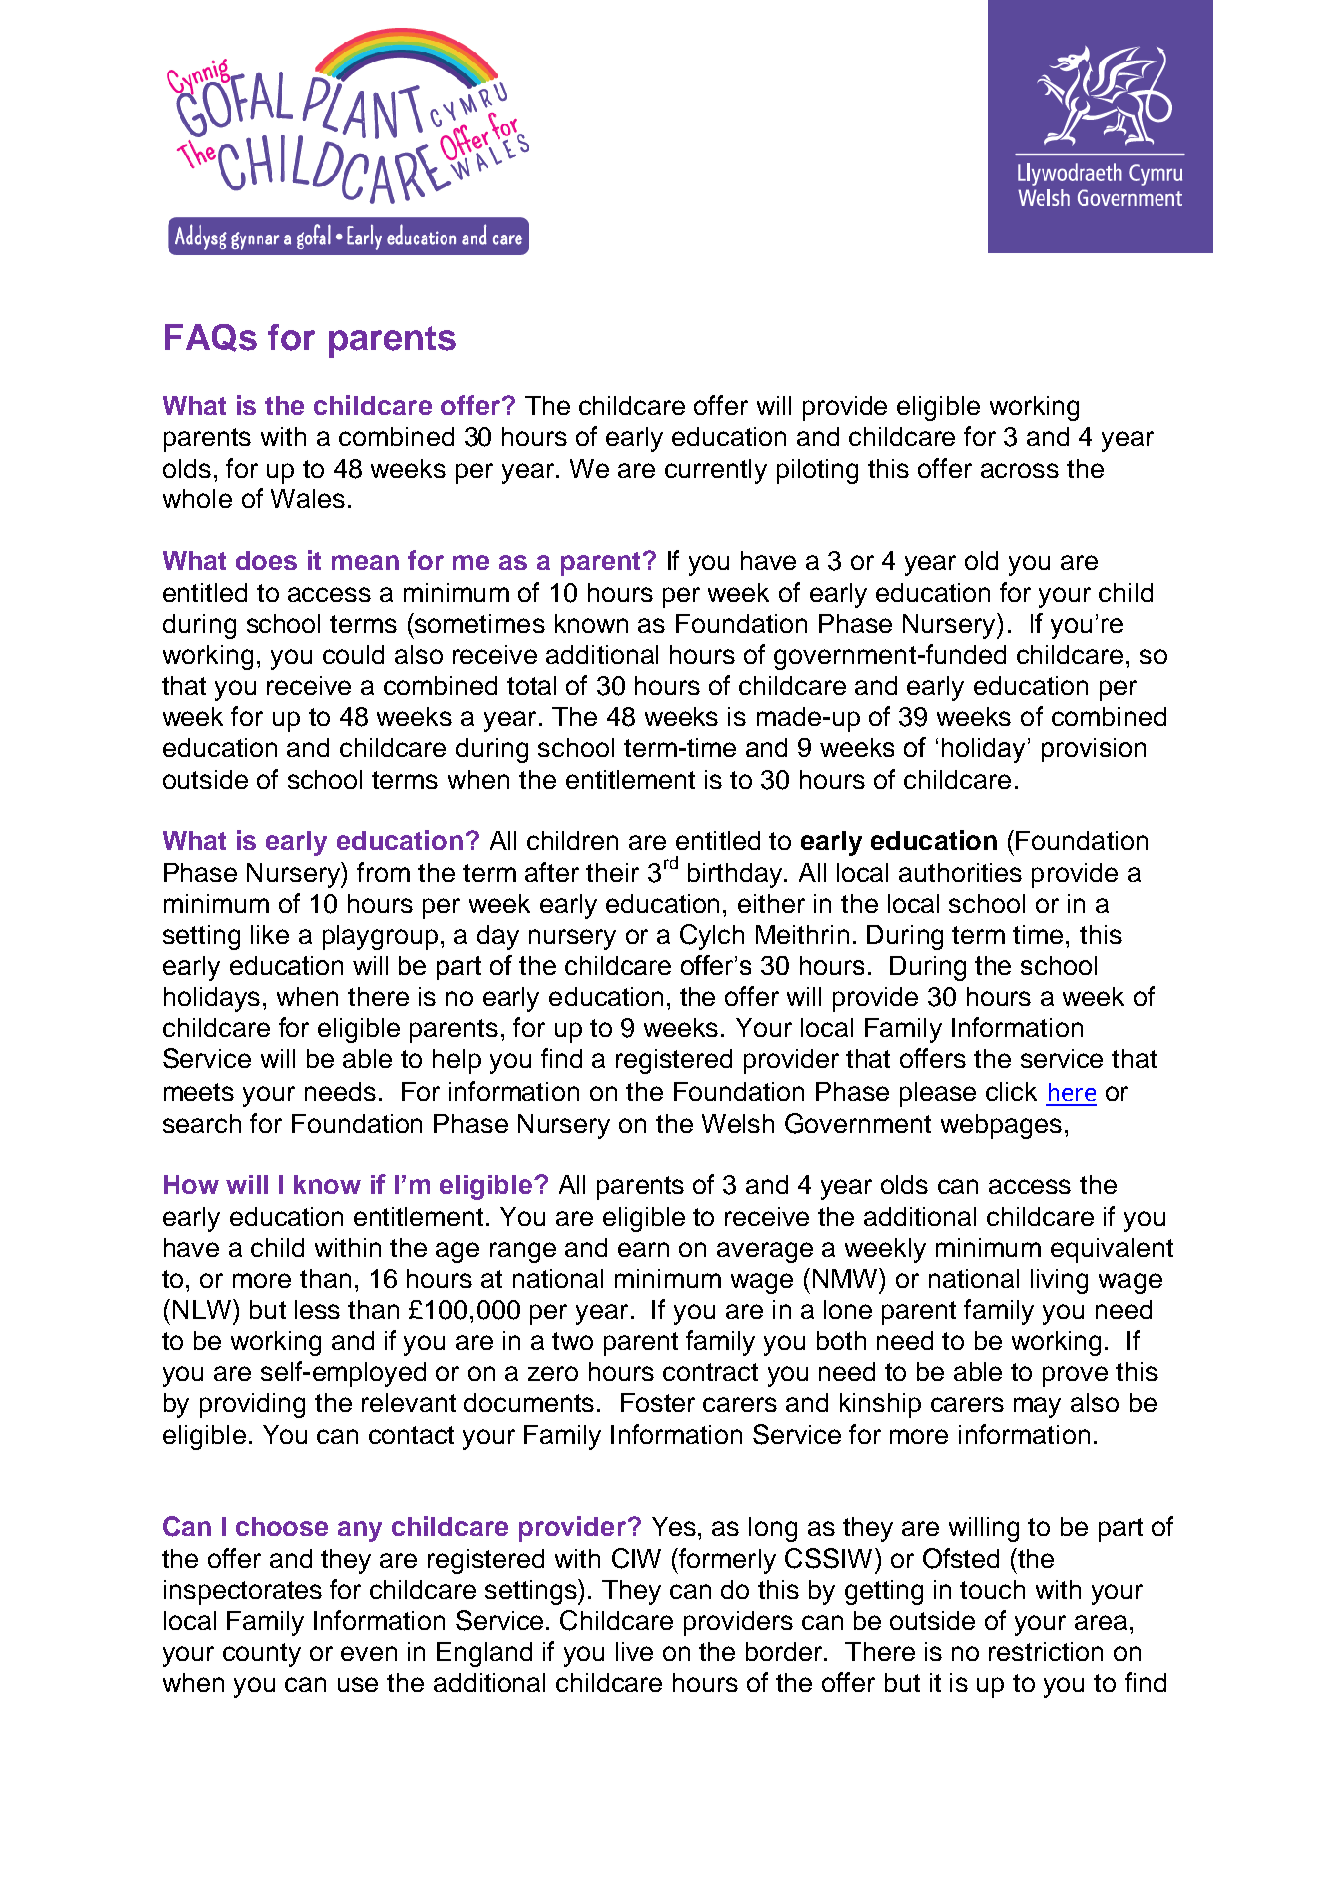  What do you see at coordinates (1020, 470) in the document?
I see `across` at bounding box center [1020, 470].
